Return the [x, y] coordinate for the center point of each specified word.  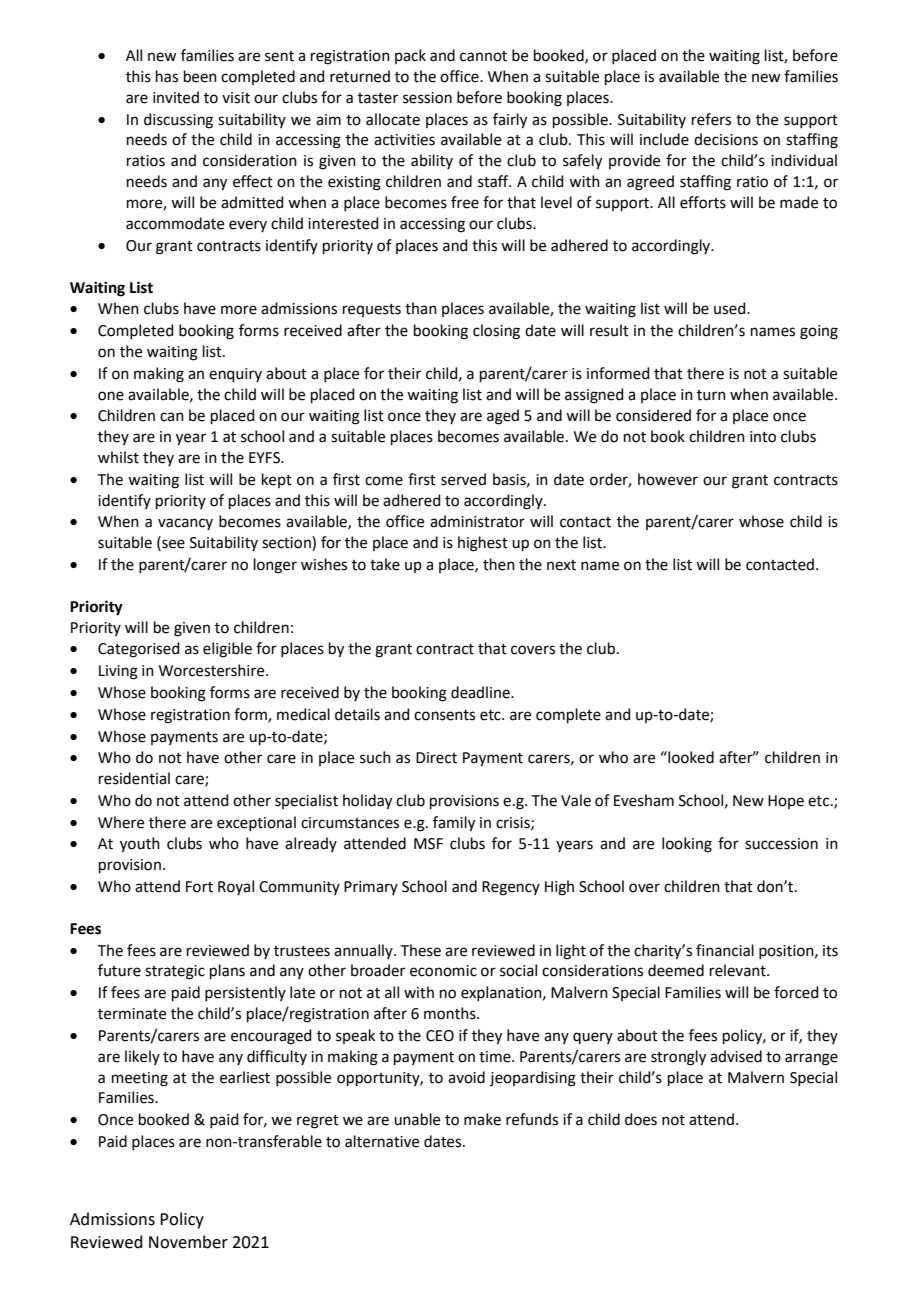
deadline [481, 692]
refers [711, 119]
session [427, 98]
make [482, 1119]
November [188, 1242]
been [200, 76]
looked [690, 757]
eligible [227, 650]
